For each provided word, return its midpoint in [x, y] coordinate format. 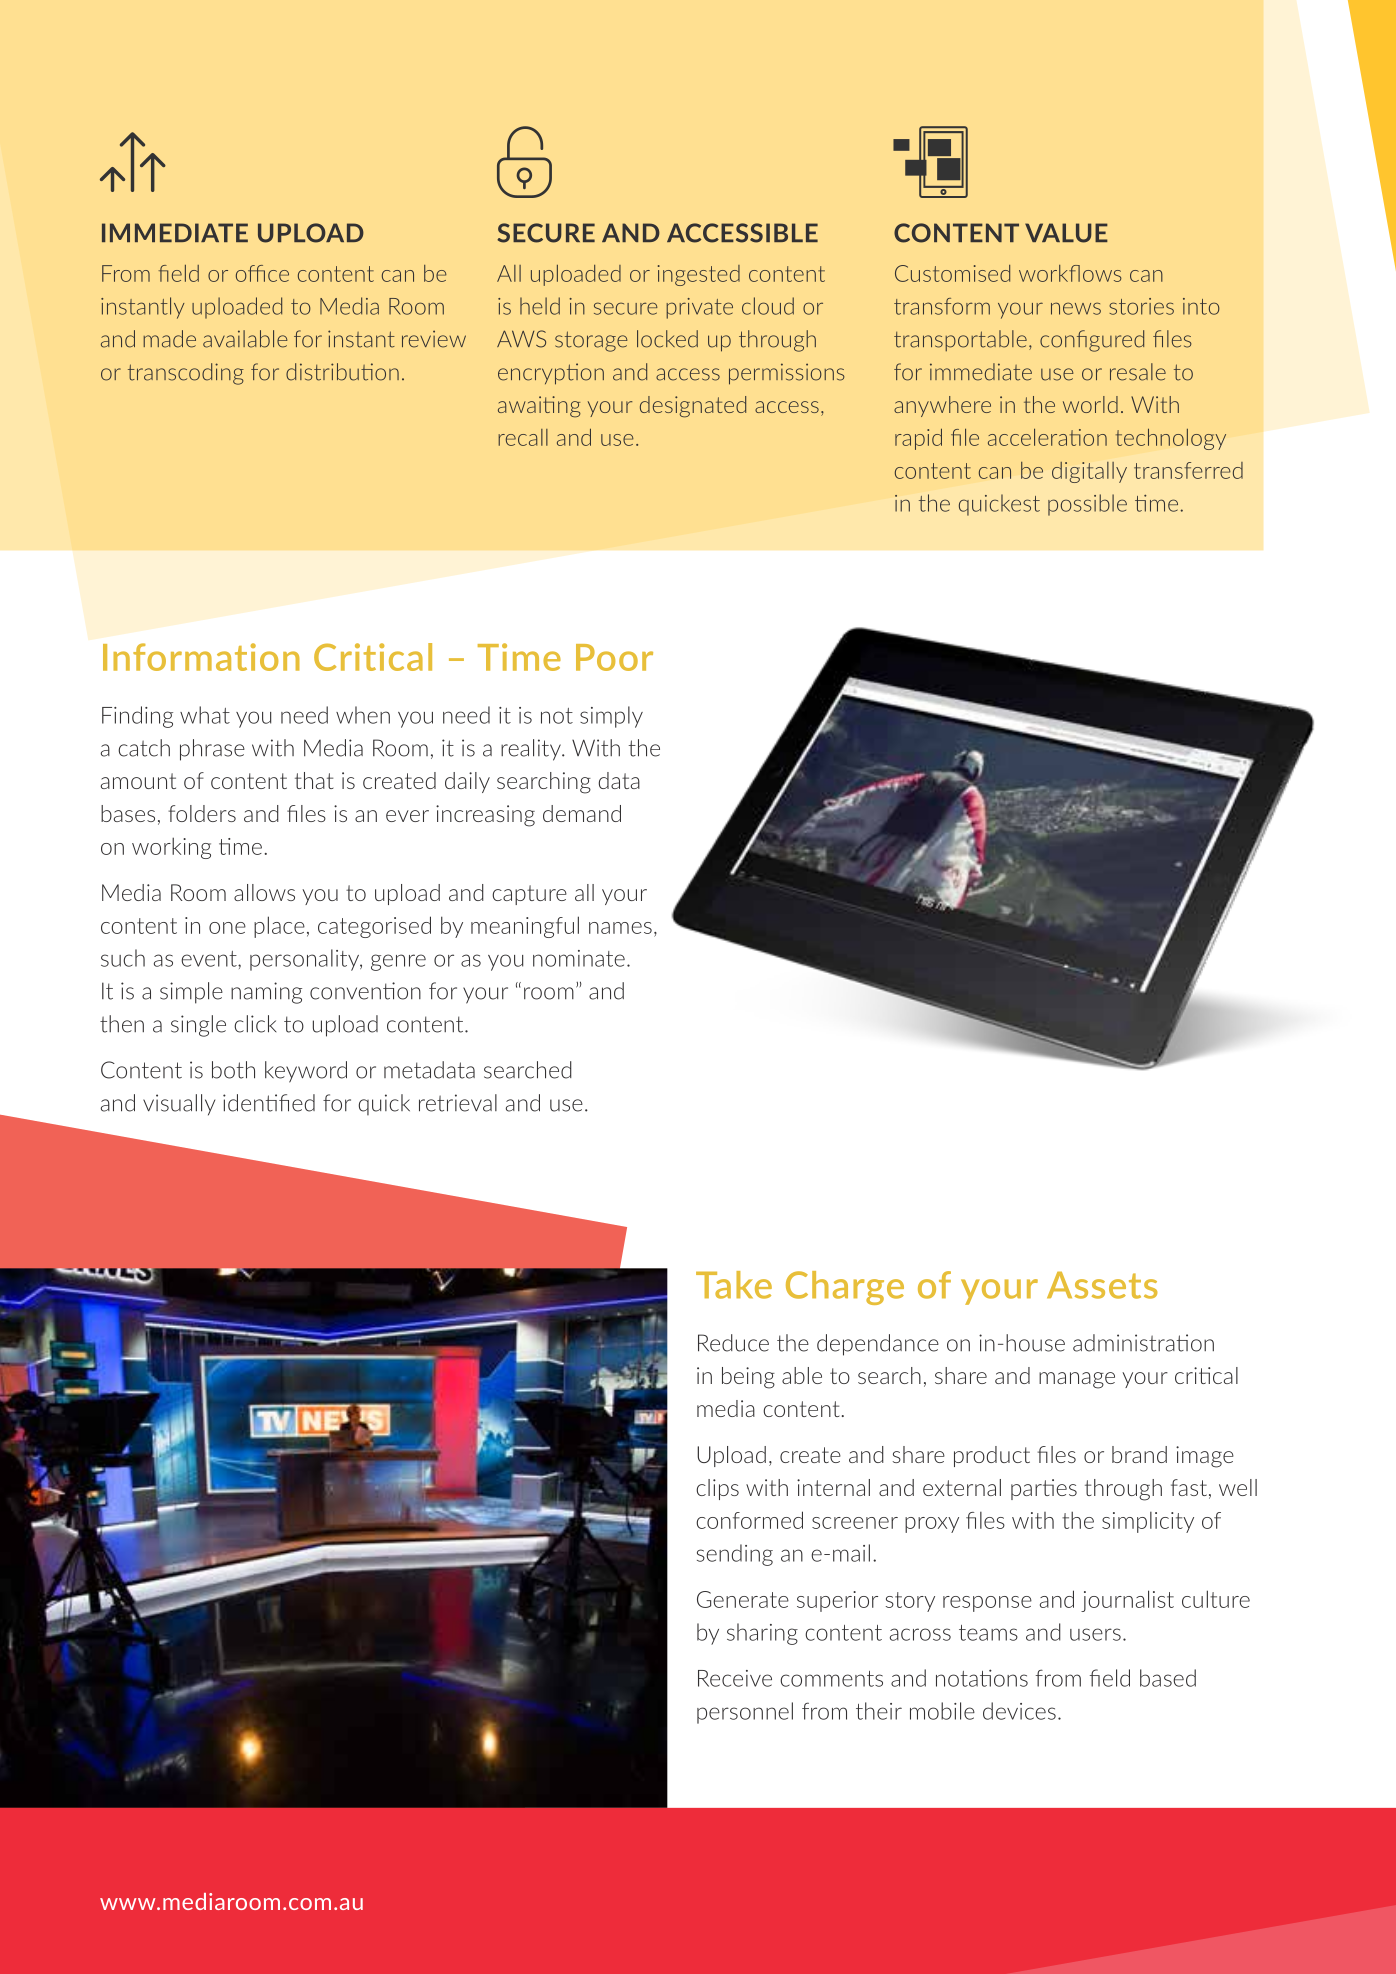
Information [201, 657]
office [262, 273]
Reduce [733, 1343]
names [620, 928]
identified [269, 1103]
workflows [1070, 273]
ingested [699, 275]
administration [1143, 1343]
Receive [735, 1678]
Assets [1102, 1285]
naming [266, 993]
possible [1087, 505]
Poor [614, 657]
